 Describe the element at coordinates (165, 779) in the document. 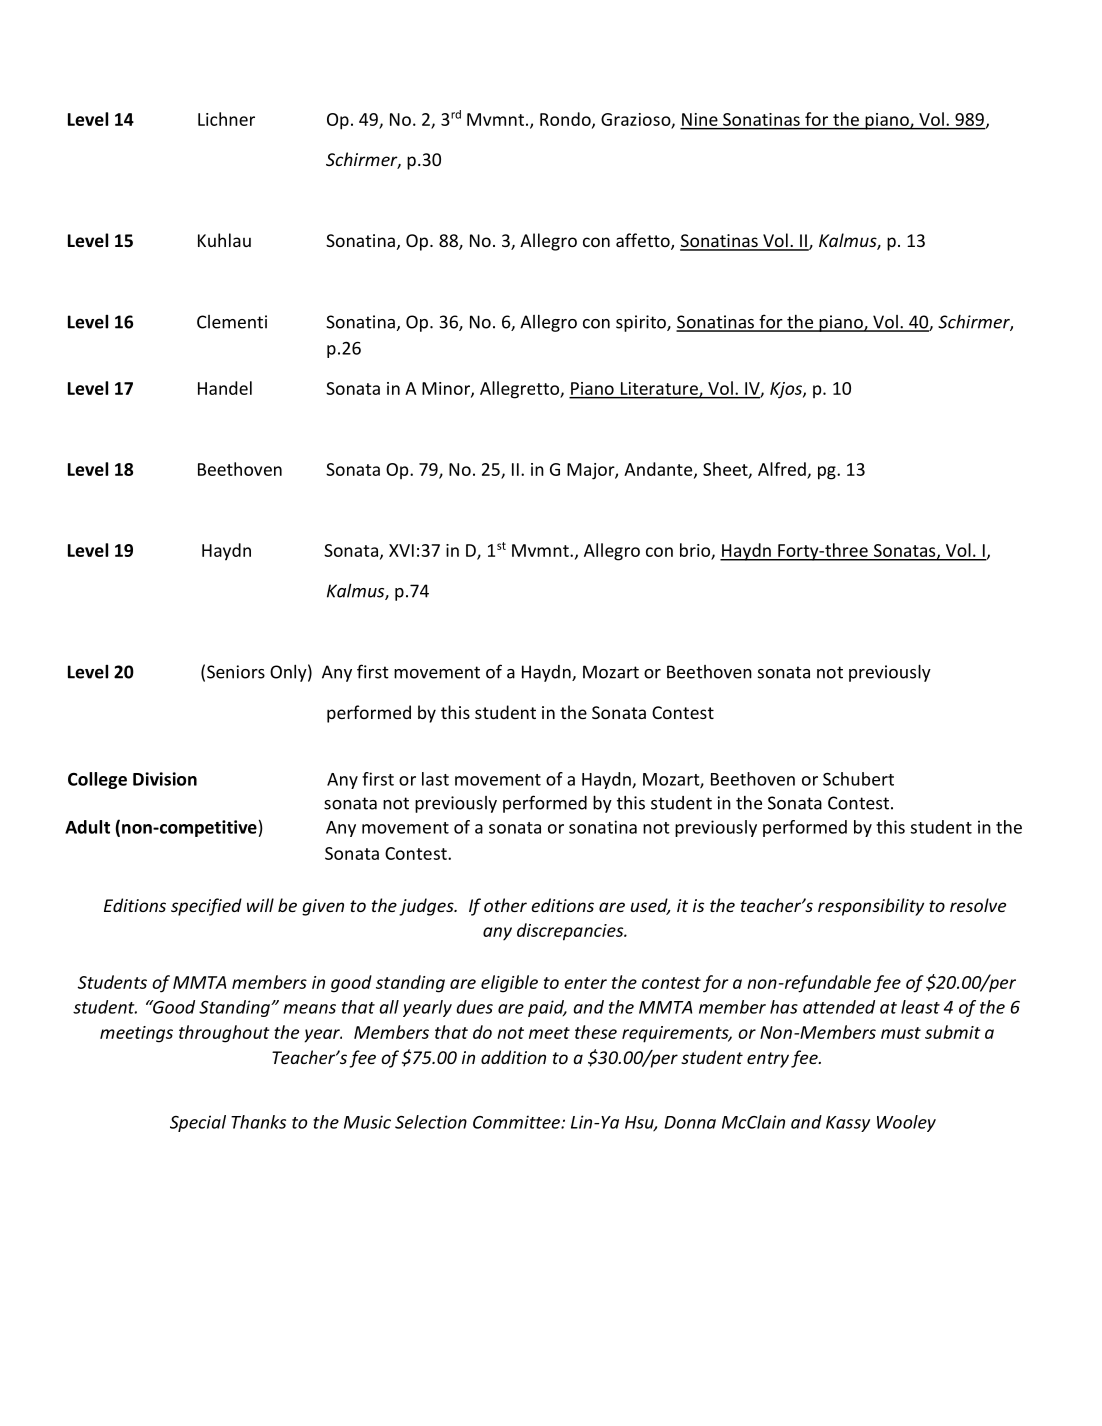

I see `Division` at that location.
